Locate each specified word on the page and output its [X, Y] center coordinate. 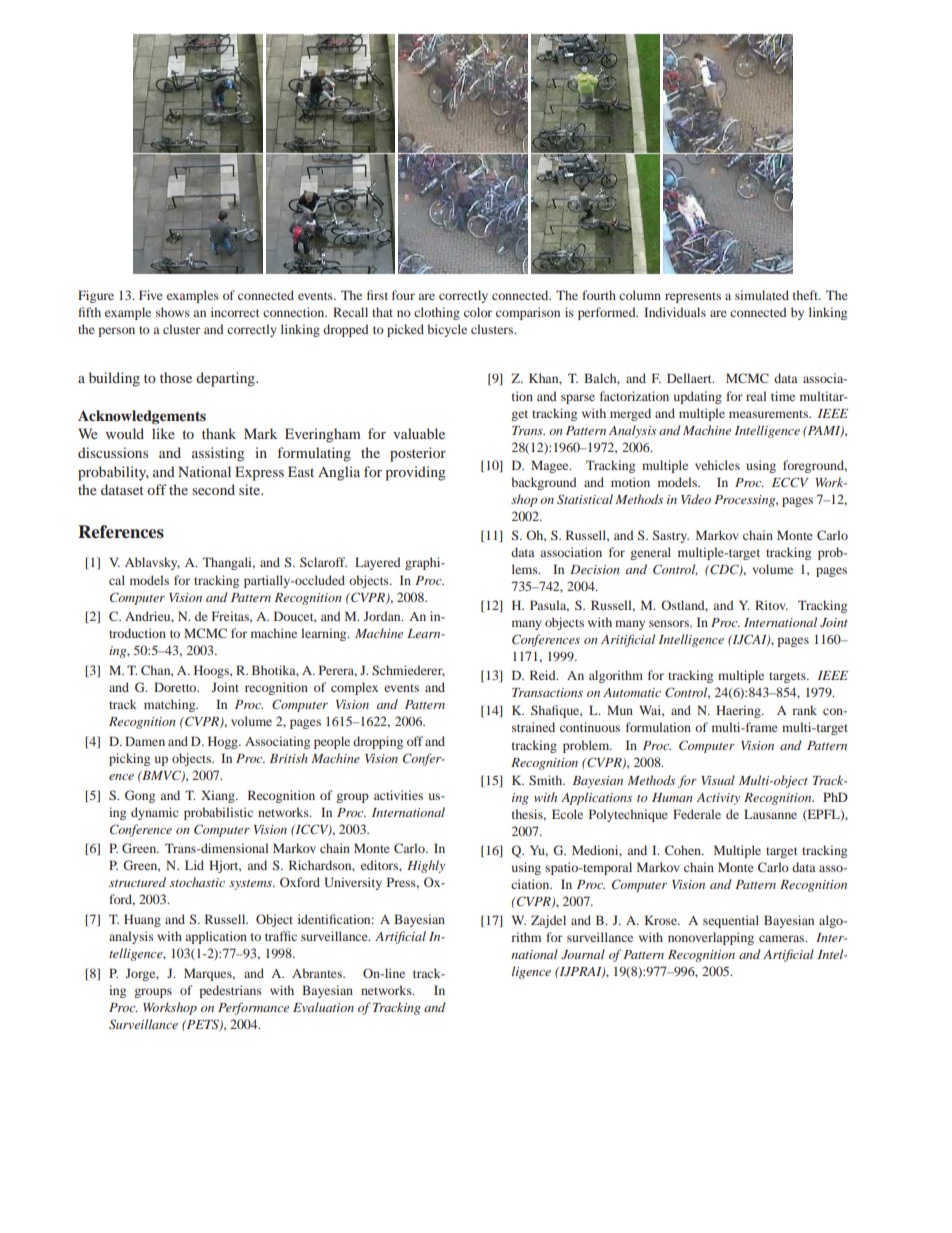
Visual [718, 780]
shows [173, 312]
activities [398, 795]
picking [129, 759]
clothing [437, 313]
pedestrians [230, 991]
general [650, 553]
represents [693, 297]
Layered [378, 563]
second [213, 489]
